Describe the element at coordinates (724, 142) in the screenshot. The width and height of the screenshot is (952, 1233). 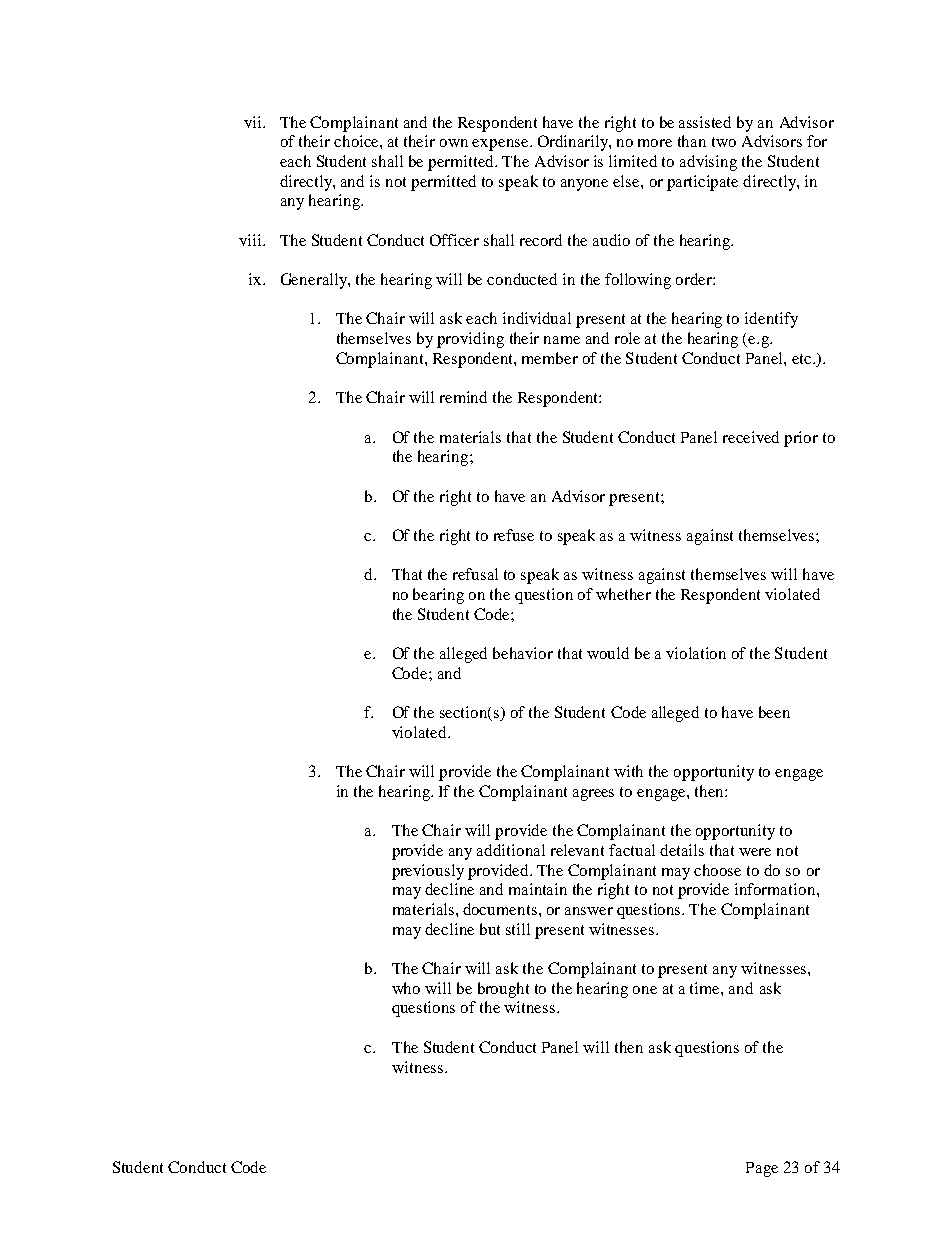
I see `two` at that location.
